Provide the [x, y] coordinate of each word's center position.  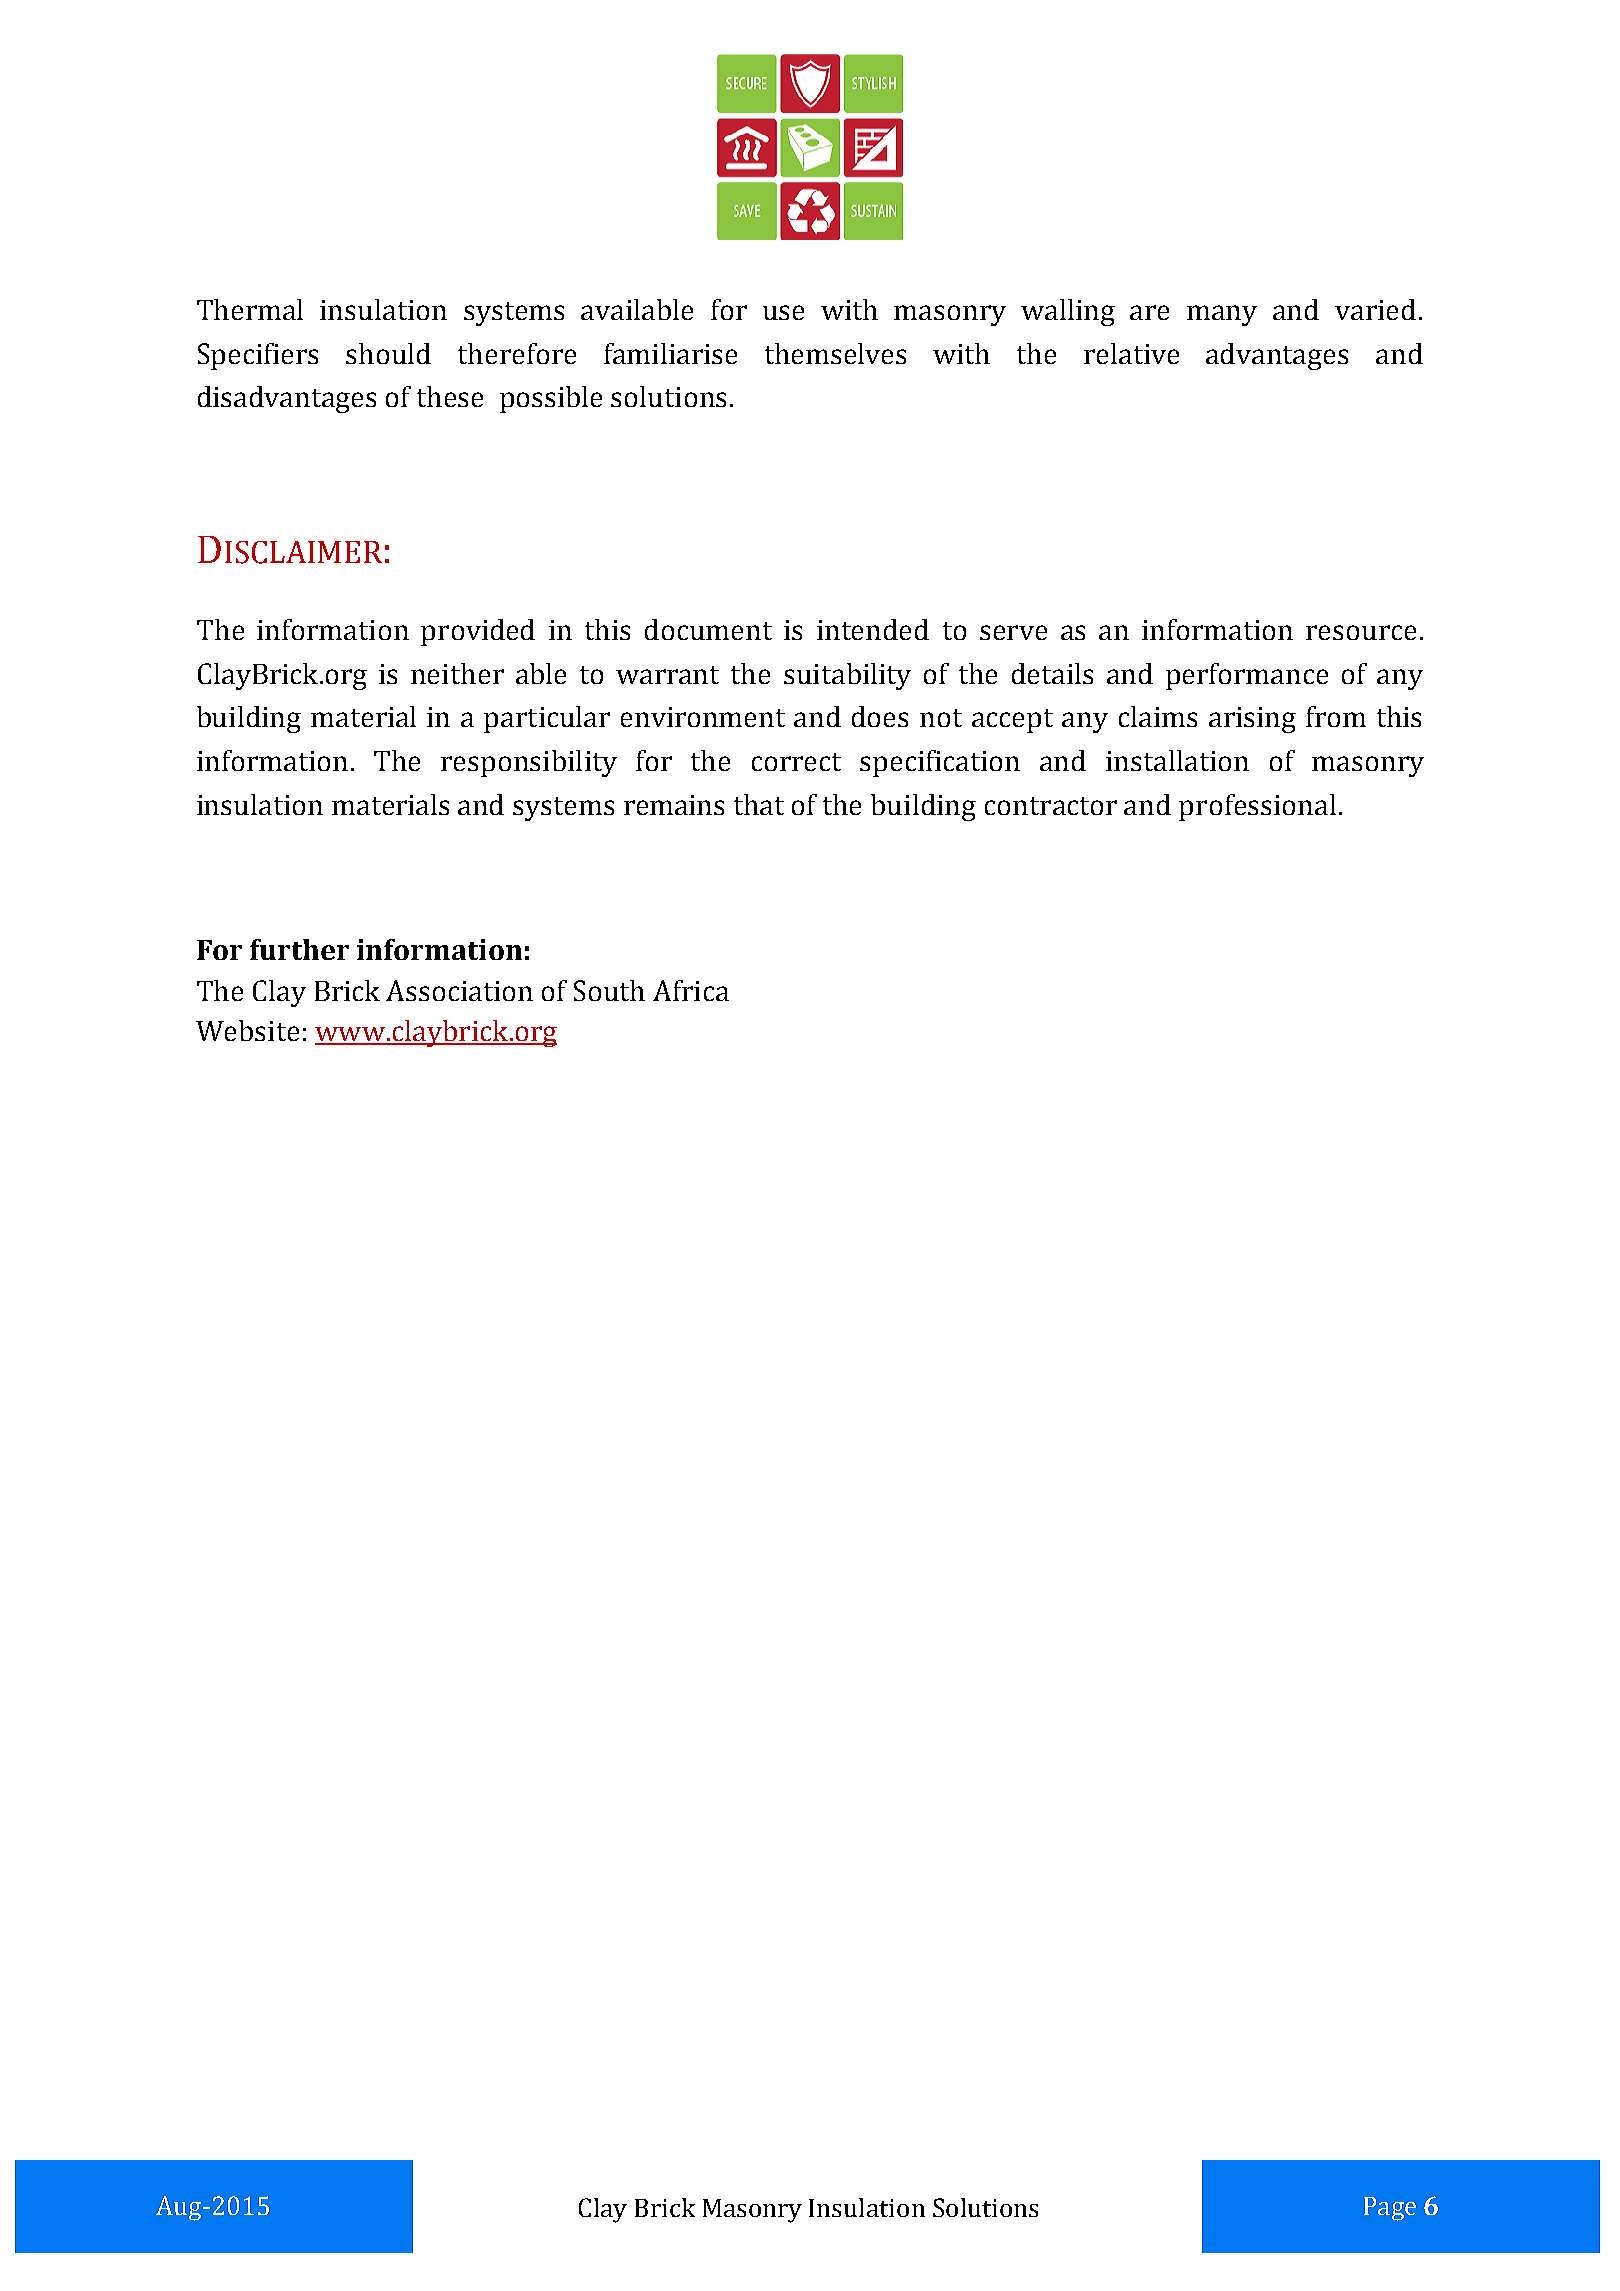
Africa [691, 990]
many [1222, 315]
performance [1247, 676]
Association [459, 990]
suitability [847, 676]
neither [457, 673]
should [388, 353]
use [783, 312]
